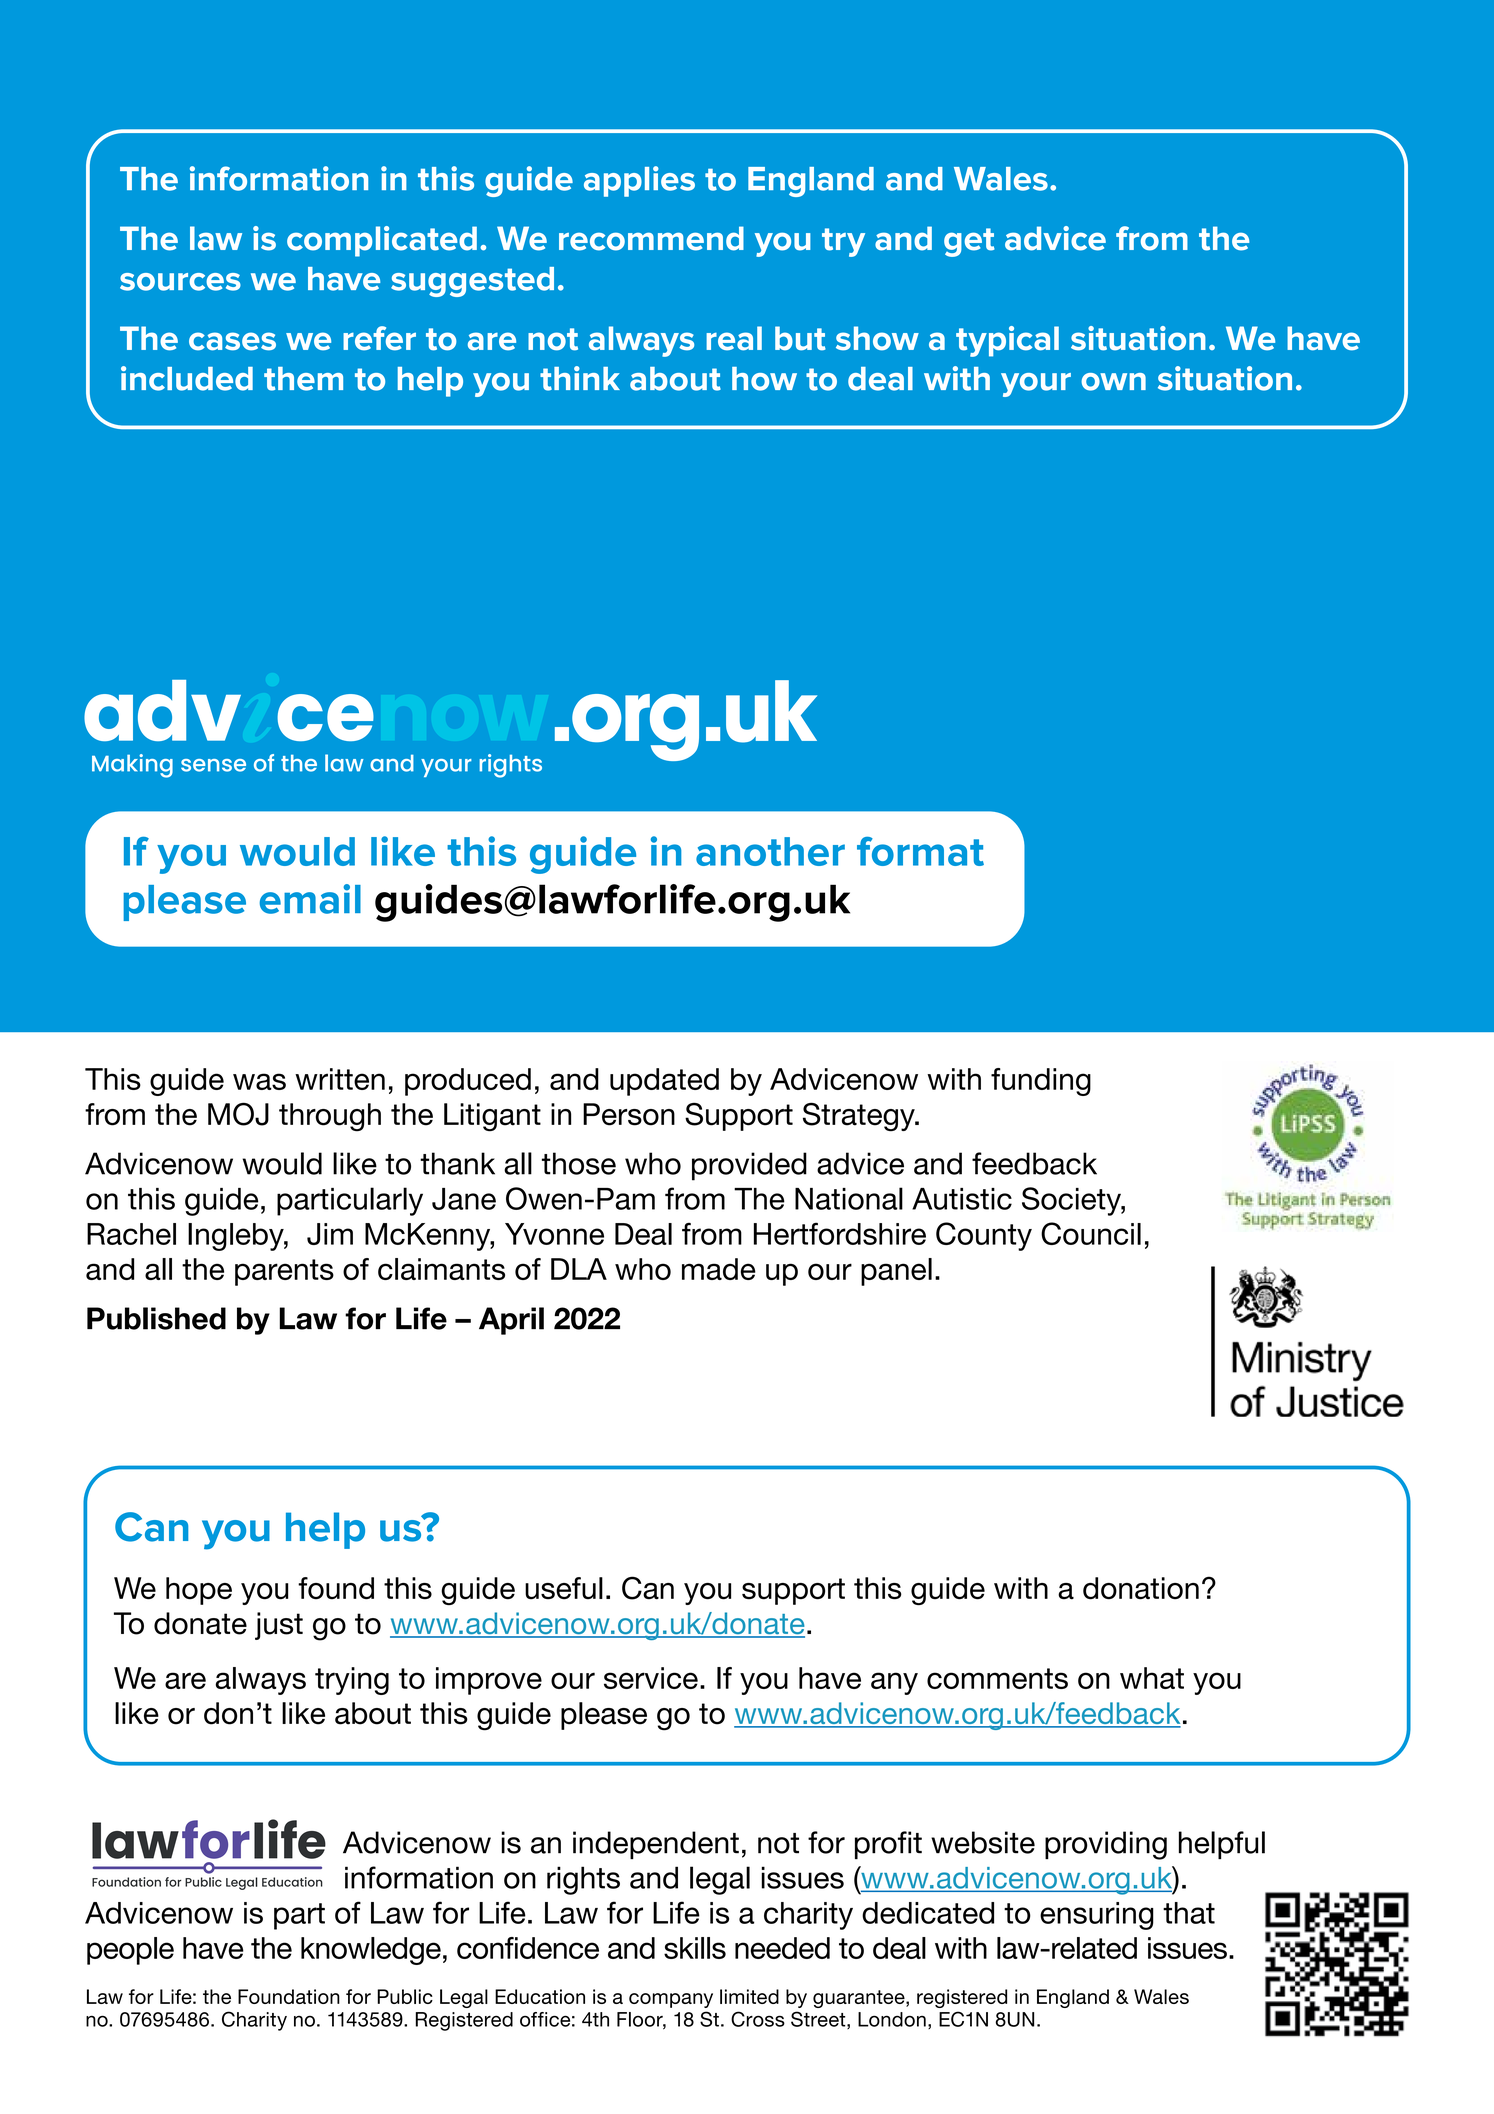  What do you see at coordinates (180, 282) in the image?
I see `sources` at bounding box center [180, 282].
